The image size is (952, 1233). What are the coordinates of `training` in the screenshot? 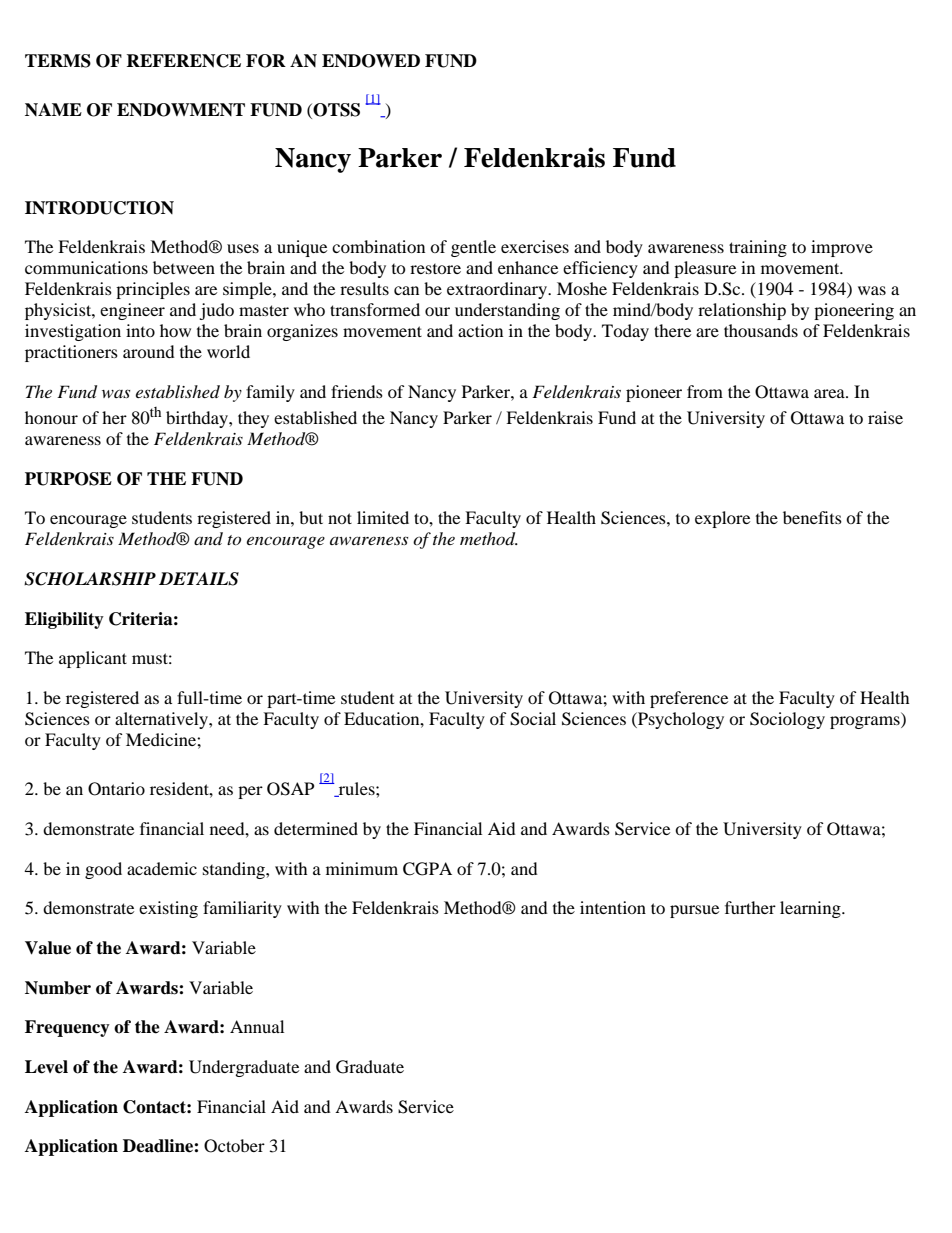 It's located at (758, 248).
